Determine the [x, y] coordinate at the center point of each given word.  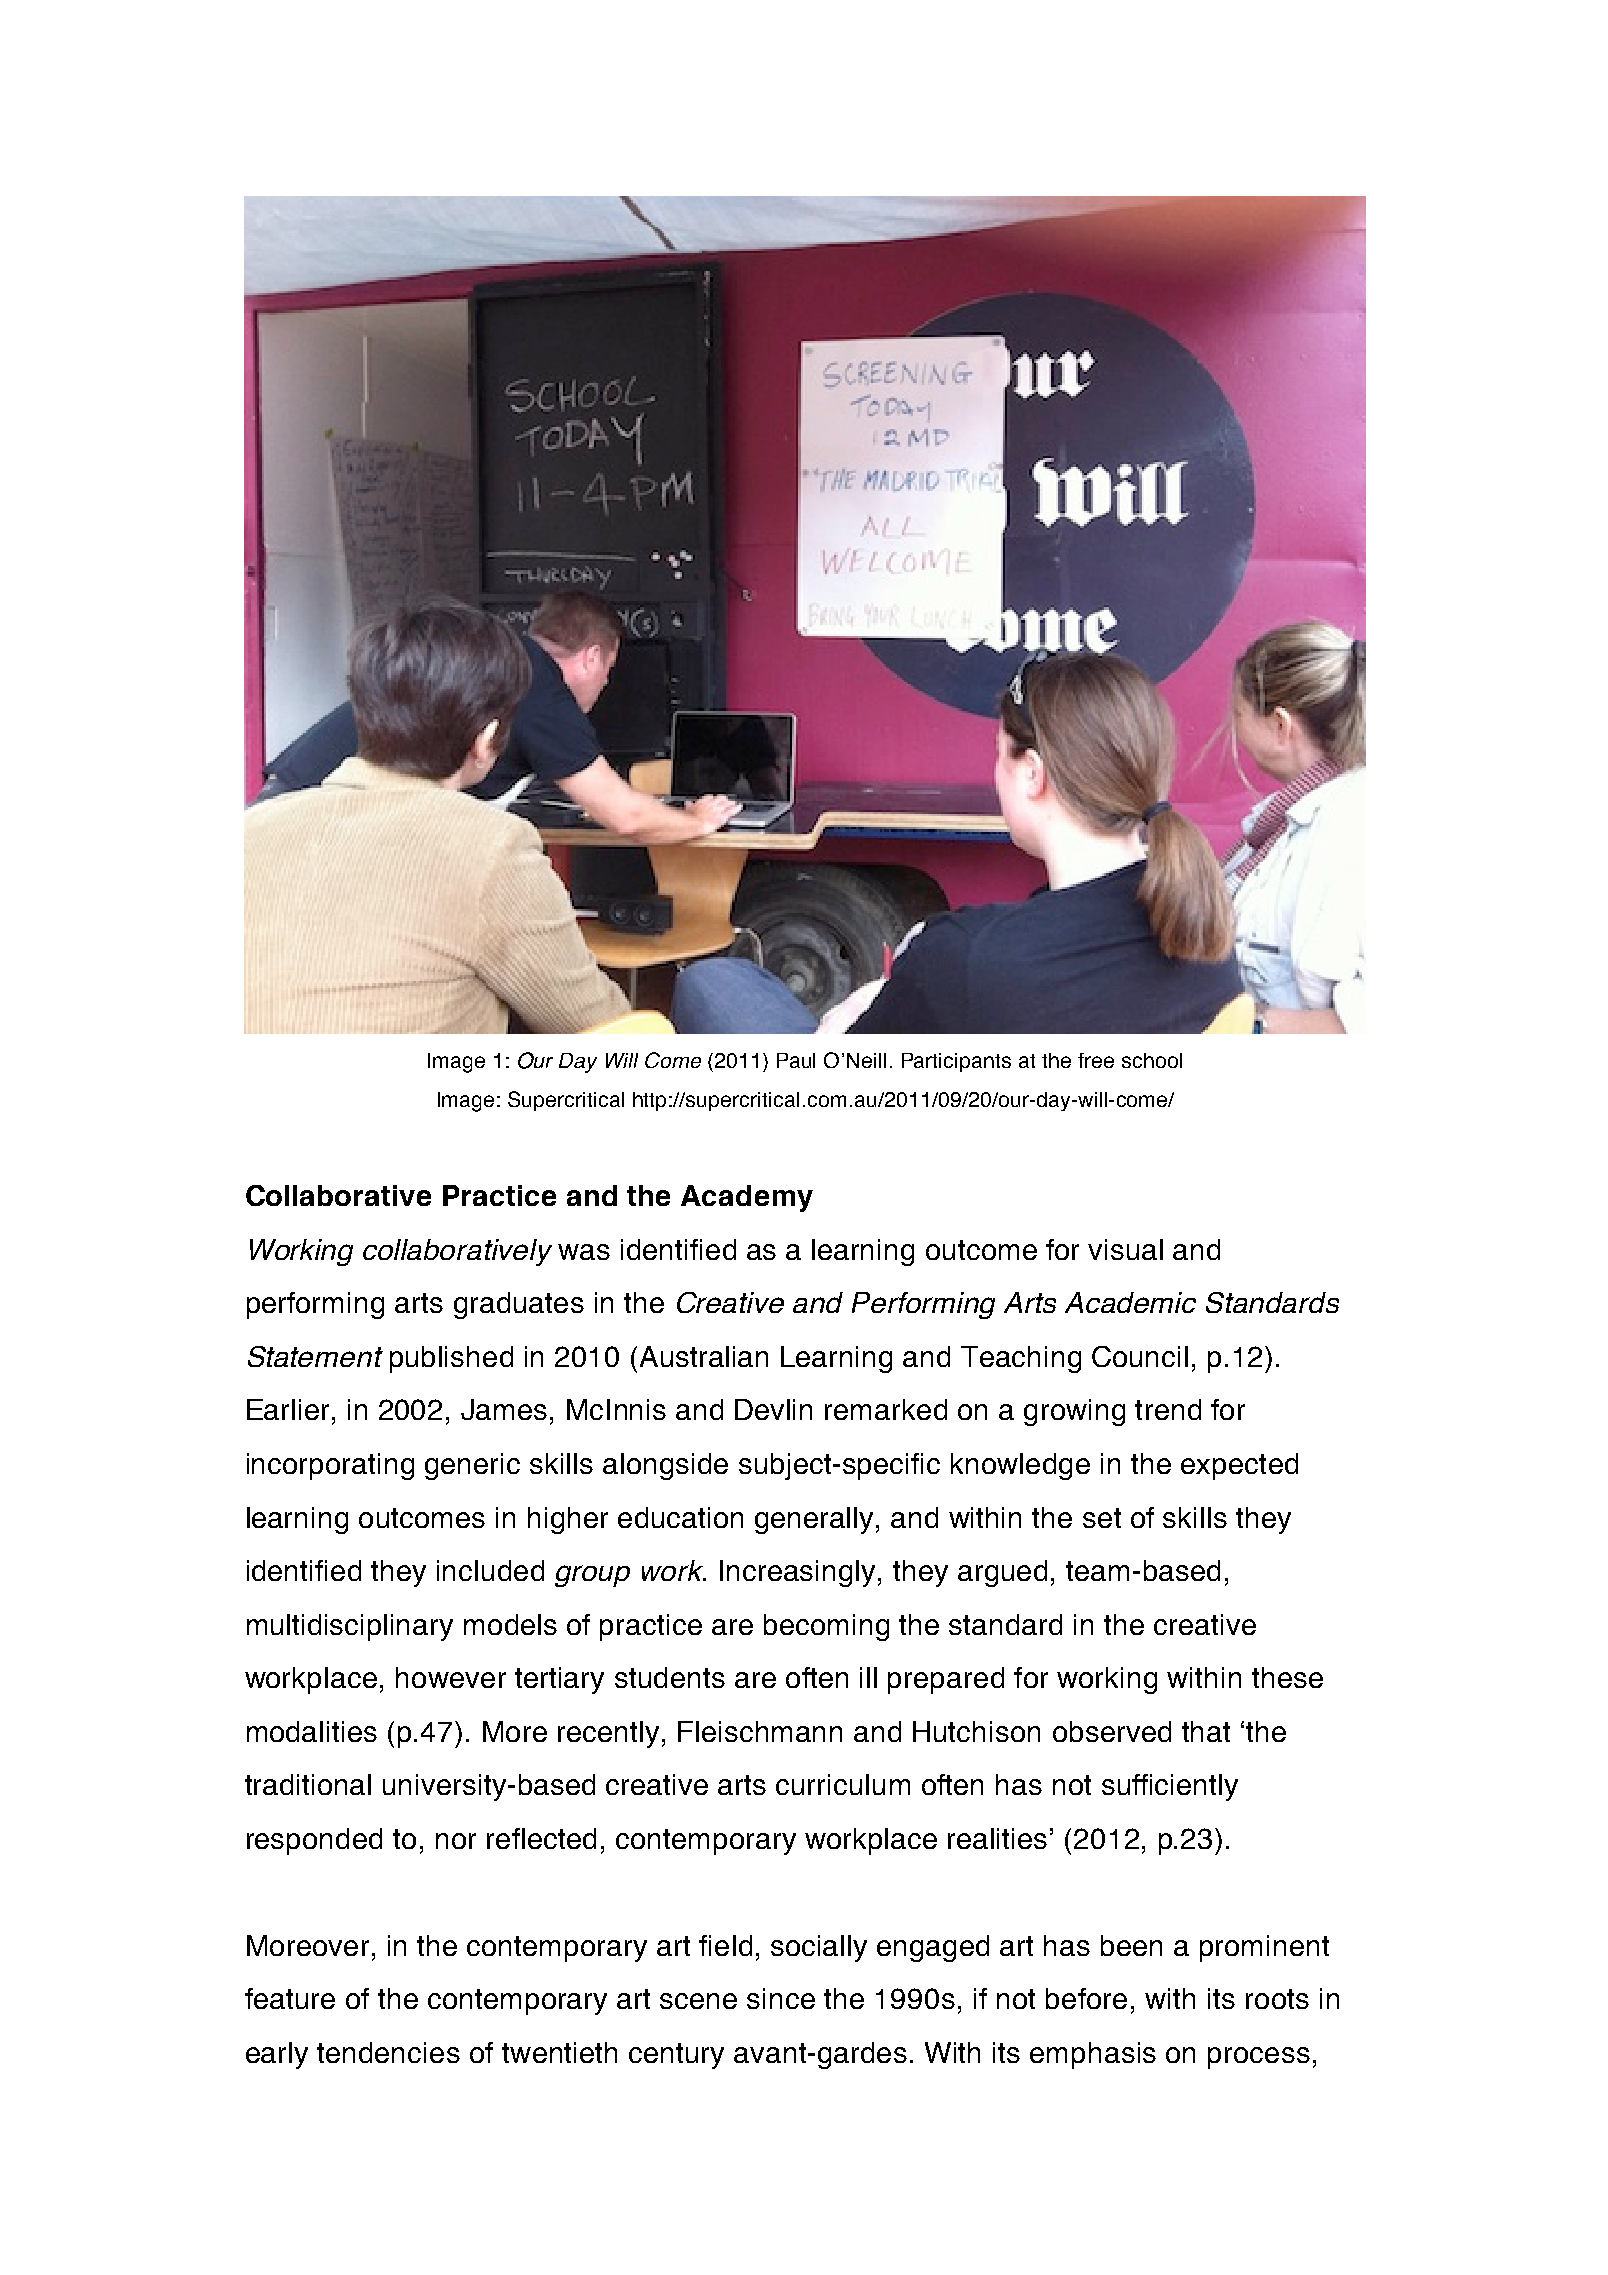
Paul [796, 1060]
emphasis [1093, 2055]
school [1152, 1060]
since [781, 1998]
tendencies [388, 2052]
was [584, 1252]
